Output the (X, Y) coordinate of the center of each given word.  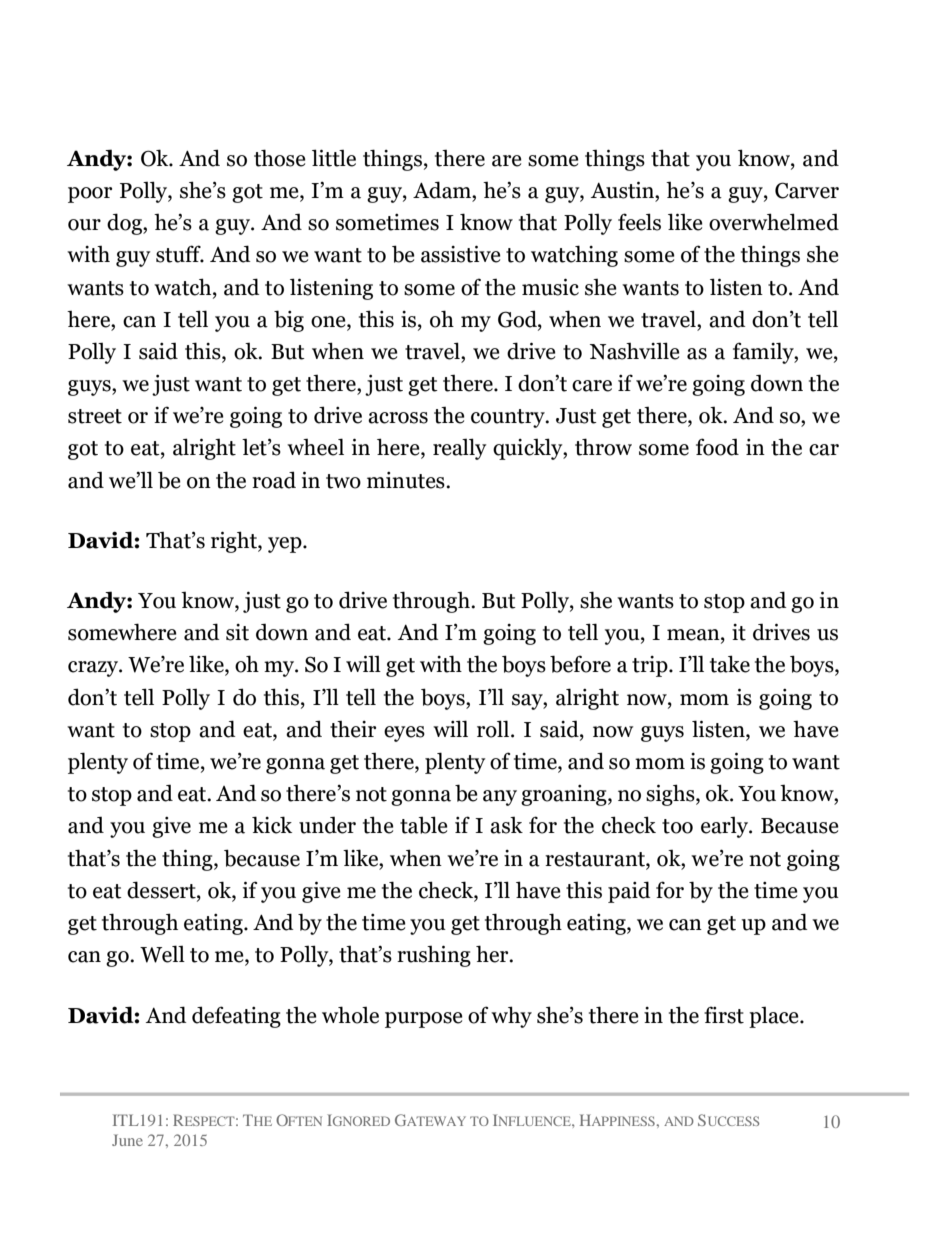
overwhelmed (774, 222)
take (730, 664)
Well (162, 954)
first (724, 1015)
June (127, 1140)
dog (125, 224)
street (95, 416)
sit (237, 632)
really (459, 449)
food (717, 447)
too (677, 826)
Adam (443, 190)
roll (493, 729)
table (424, 825)
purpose (424, 1020)
